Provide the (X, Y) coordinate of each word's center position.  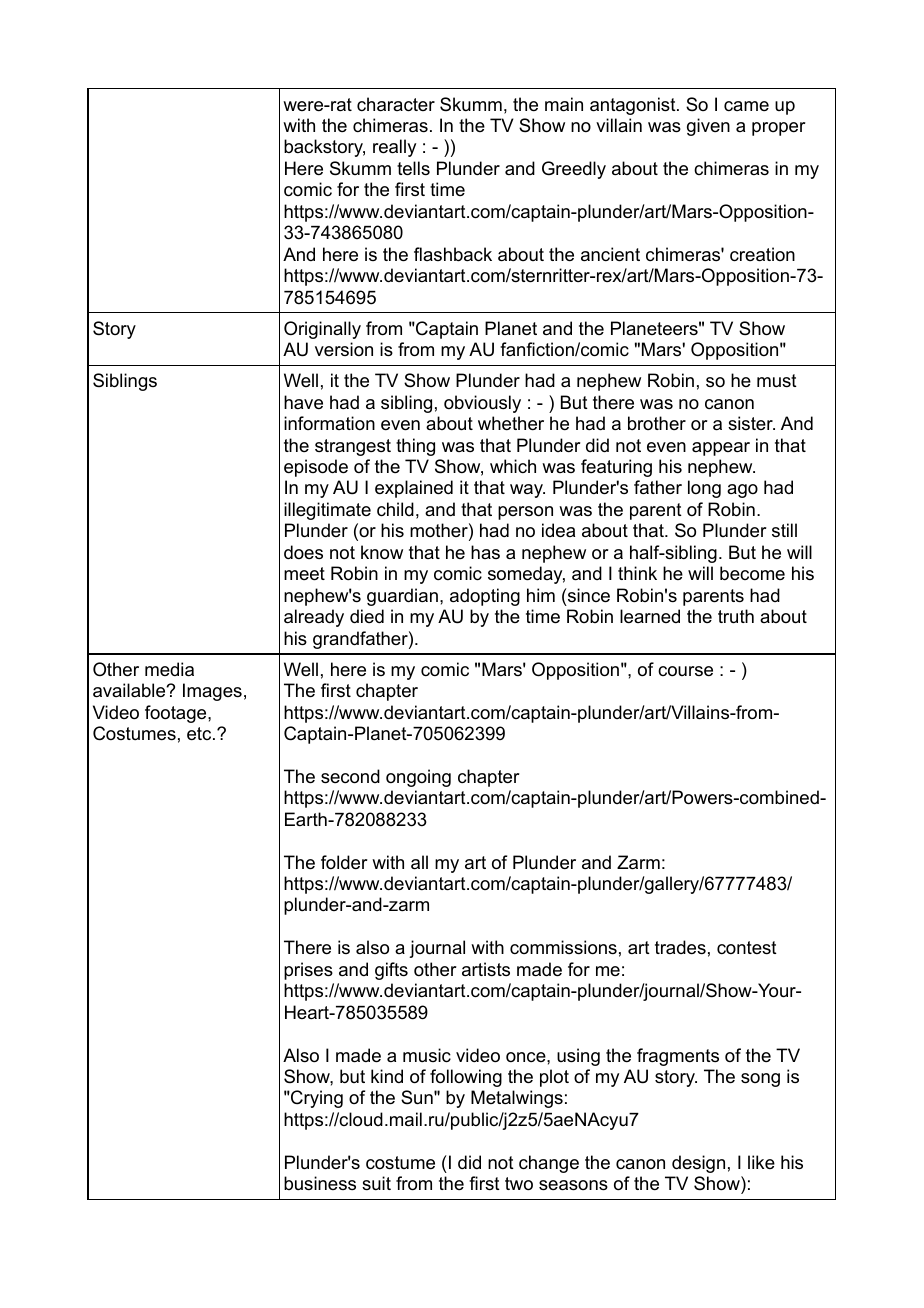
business (320, 1183)
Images (212, 692)
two (519, 1183)
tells (413, 168)
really (394, 148)
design (698, 1164)
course (685, 671)
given (708, 127)
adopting (485, 597)
